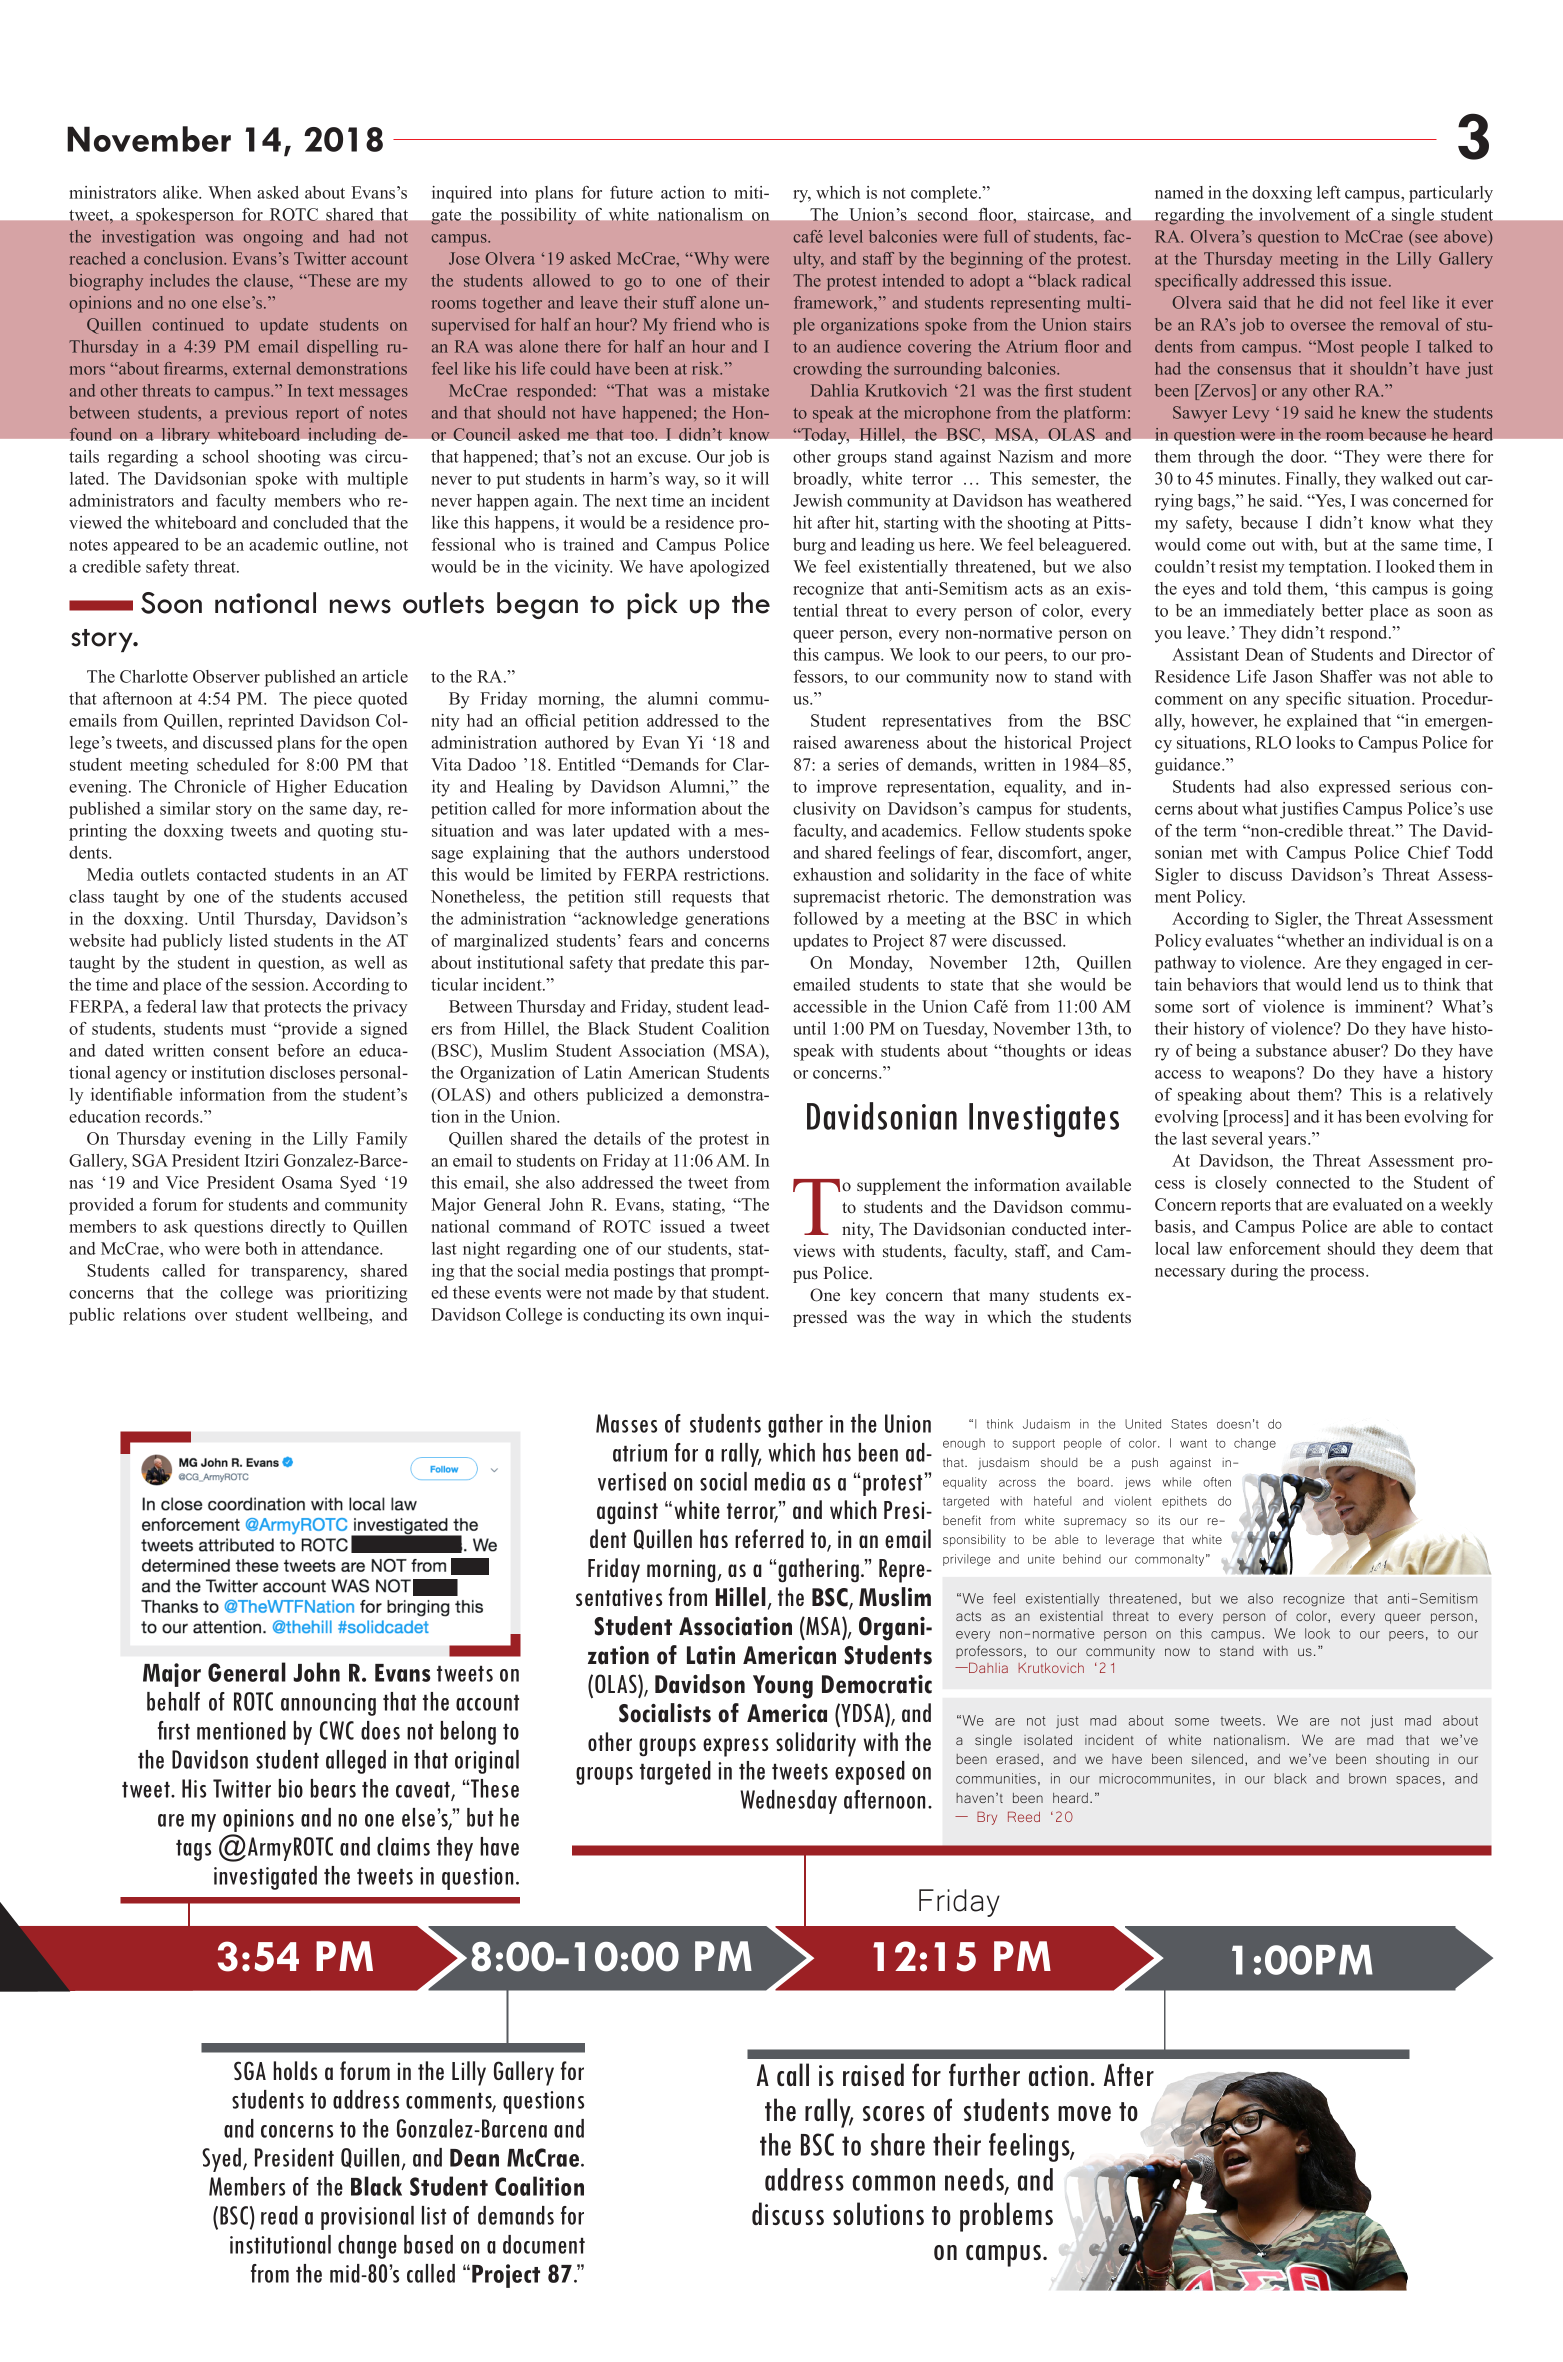  Describe the element at coordinates (267, 280) in the screenshot. I see `clause` at that location.
